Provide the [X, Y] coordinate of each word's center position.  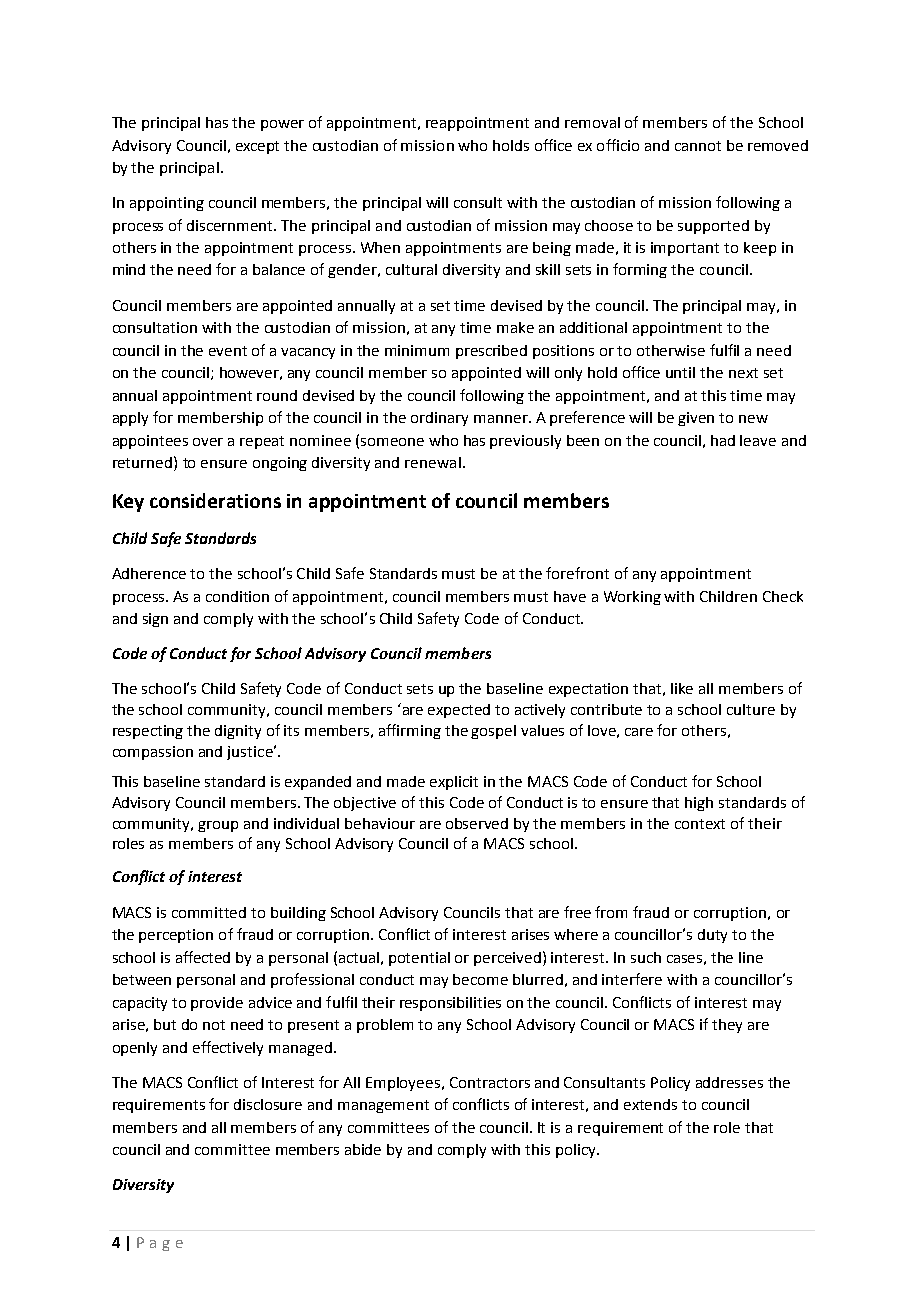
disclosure [268, 1104]
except [257, 147]
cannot [698, 146]
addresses [729, 1082]
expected [459, 711]
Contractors [490, 1082]
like [682, 688]
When [380, 247]
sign [155, 620]
